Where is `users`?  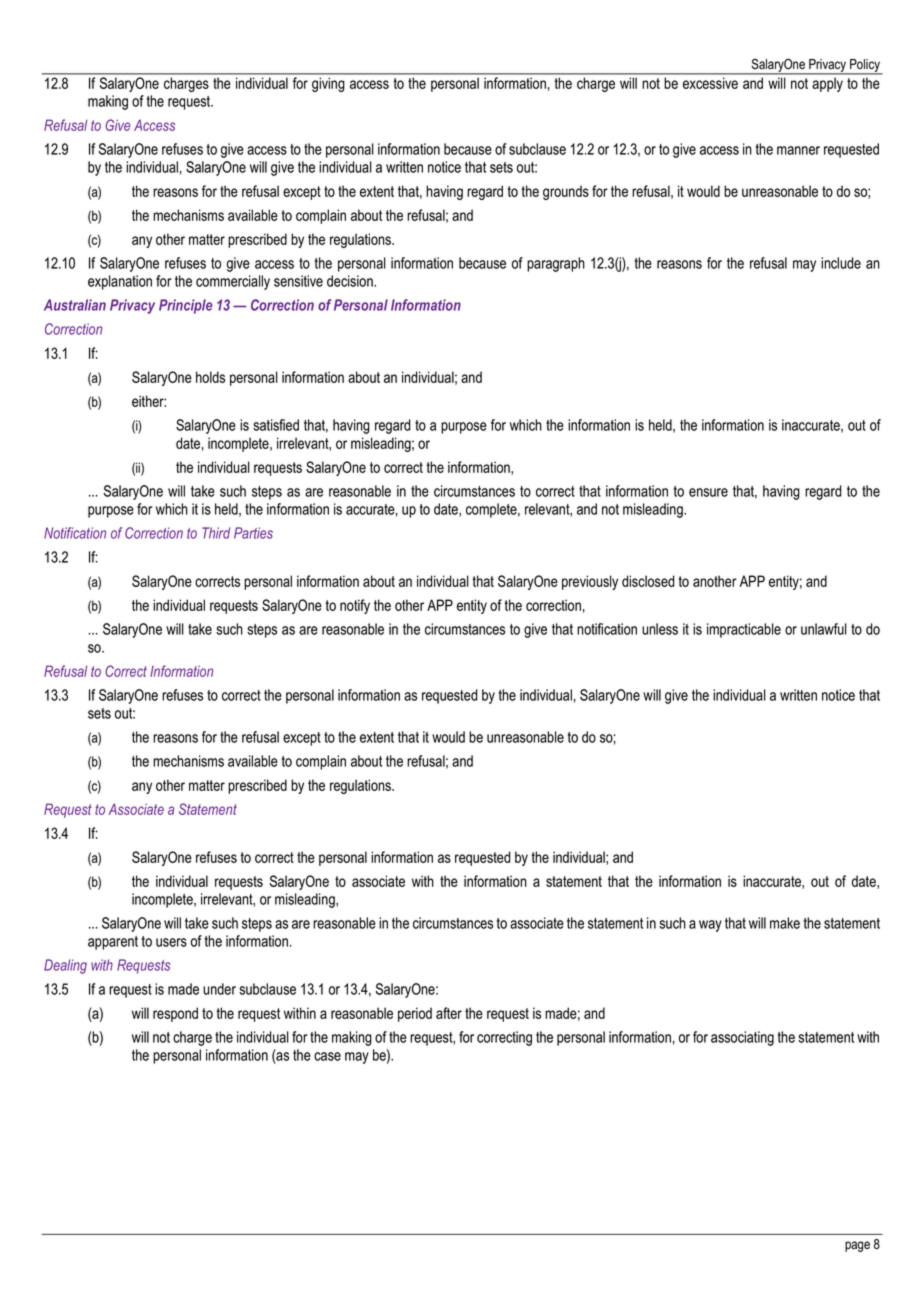 users is located at coordinates (171, 942).
